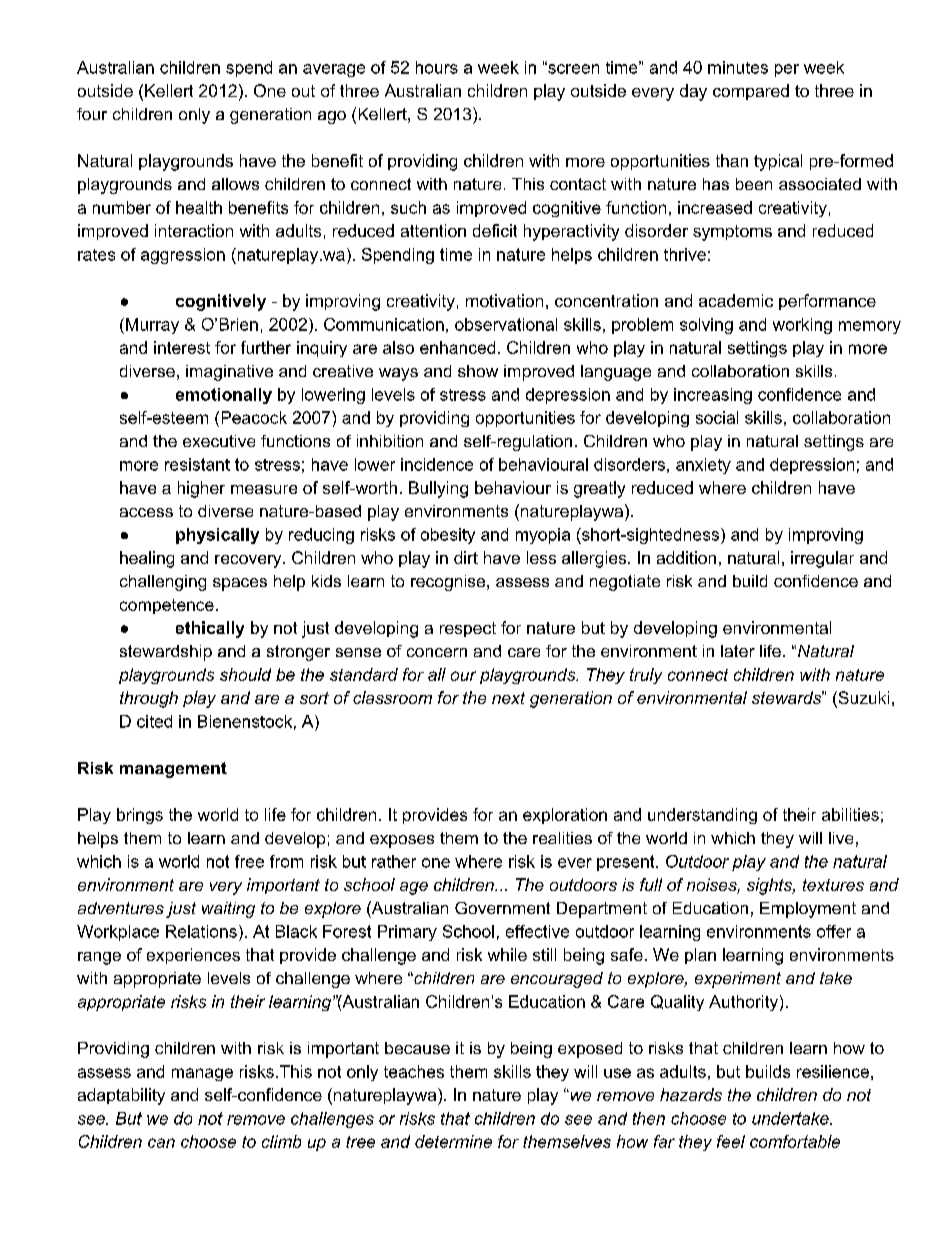 This screenshot has width=952, height=1233. What do you see at coordinates (751, 92) in the screenshot?
I see `compared` at bounding box center [751, 92].
